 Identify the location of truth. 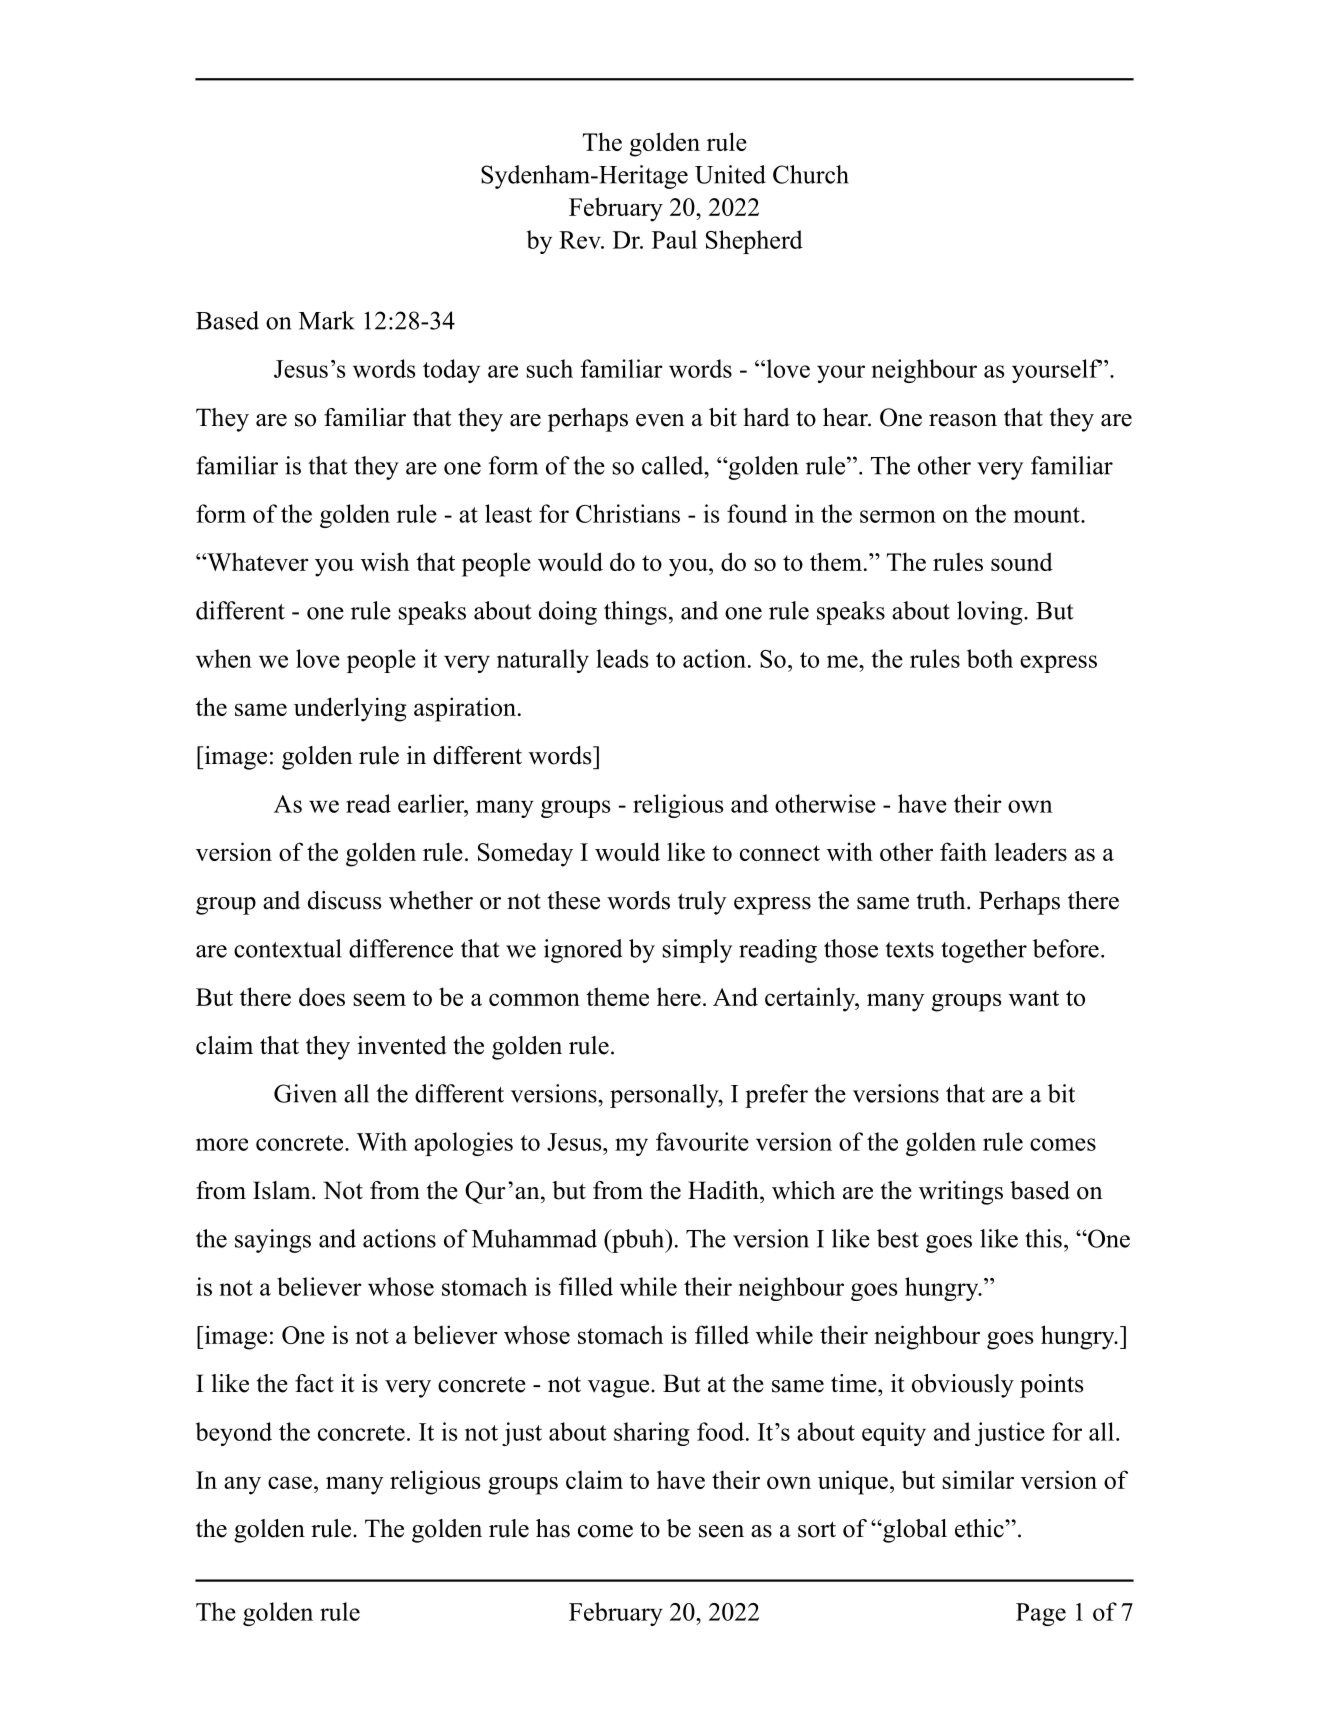
(942, 900).
